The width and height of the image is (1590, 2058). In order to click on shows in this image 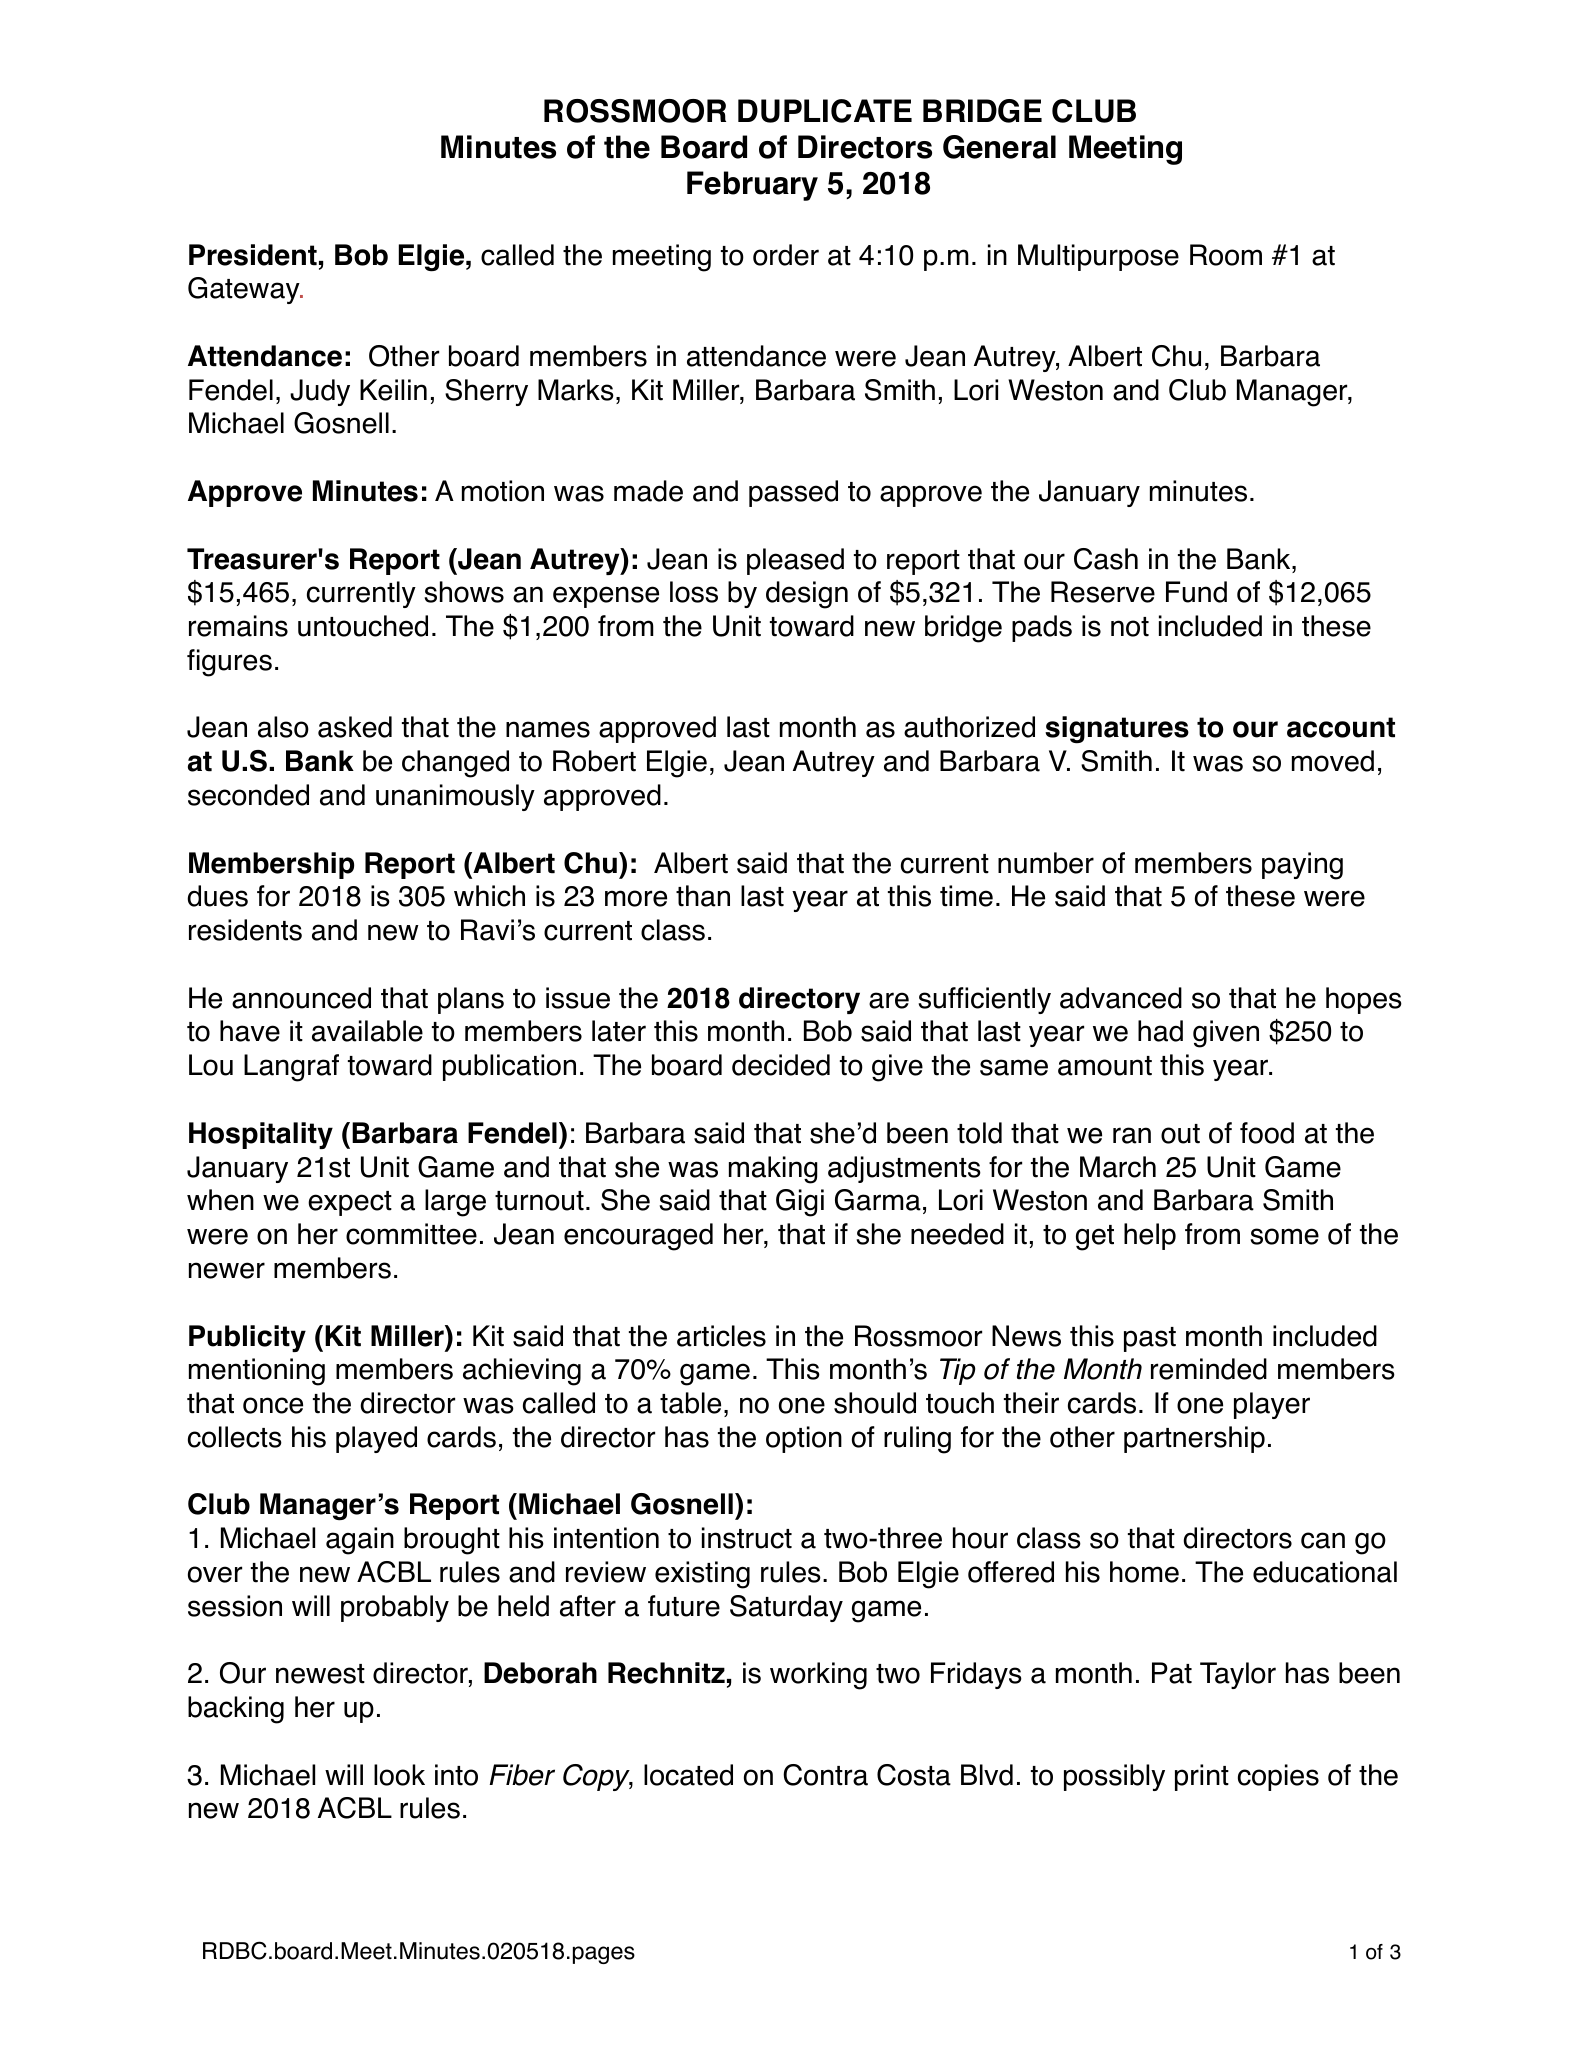, I will do `click(464, 592)`.
